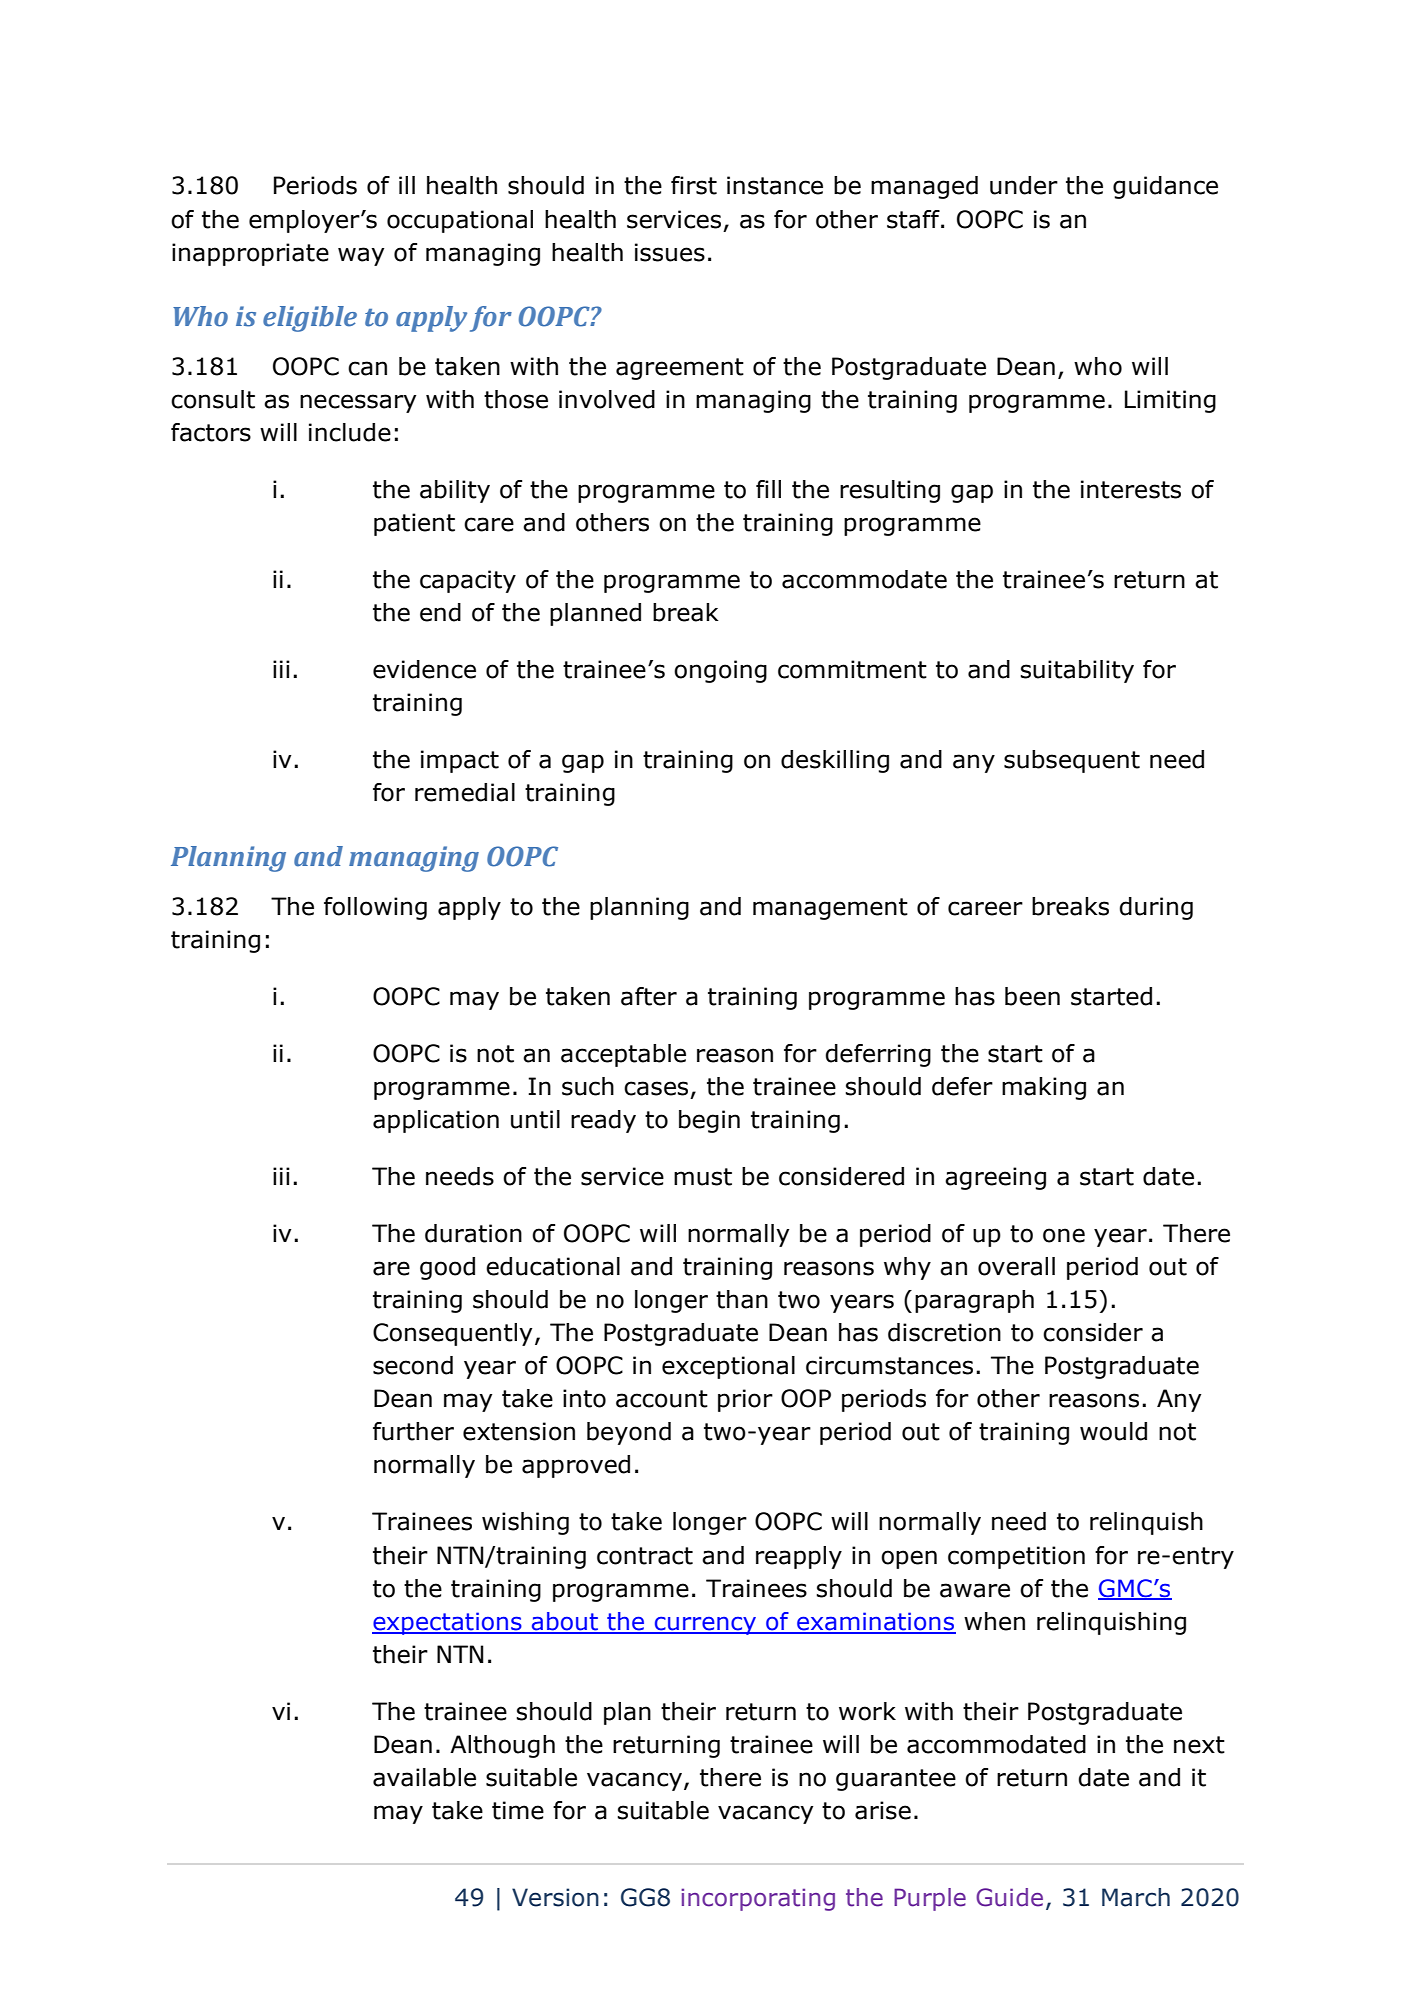 The height and width of the screenshot is (1995, 1411). I want to click on making, so click(1044, 1088).
